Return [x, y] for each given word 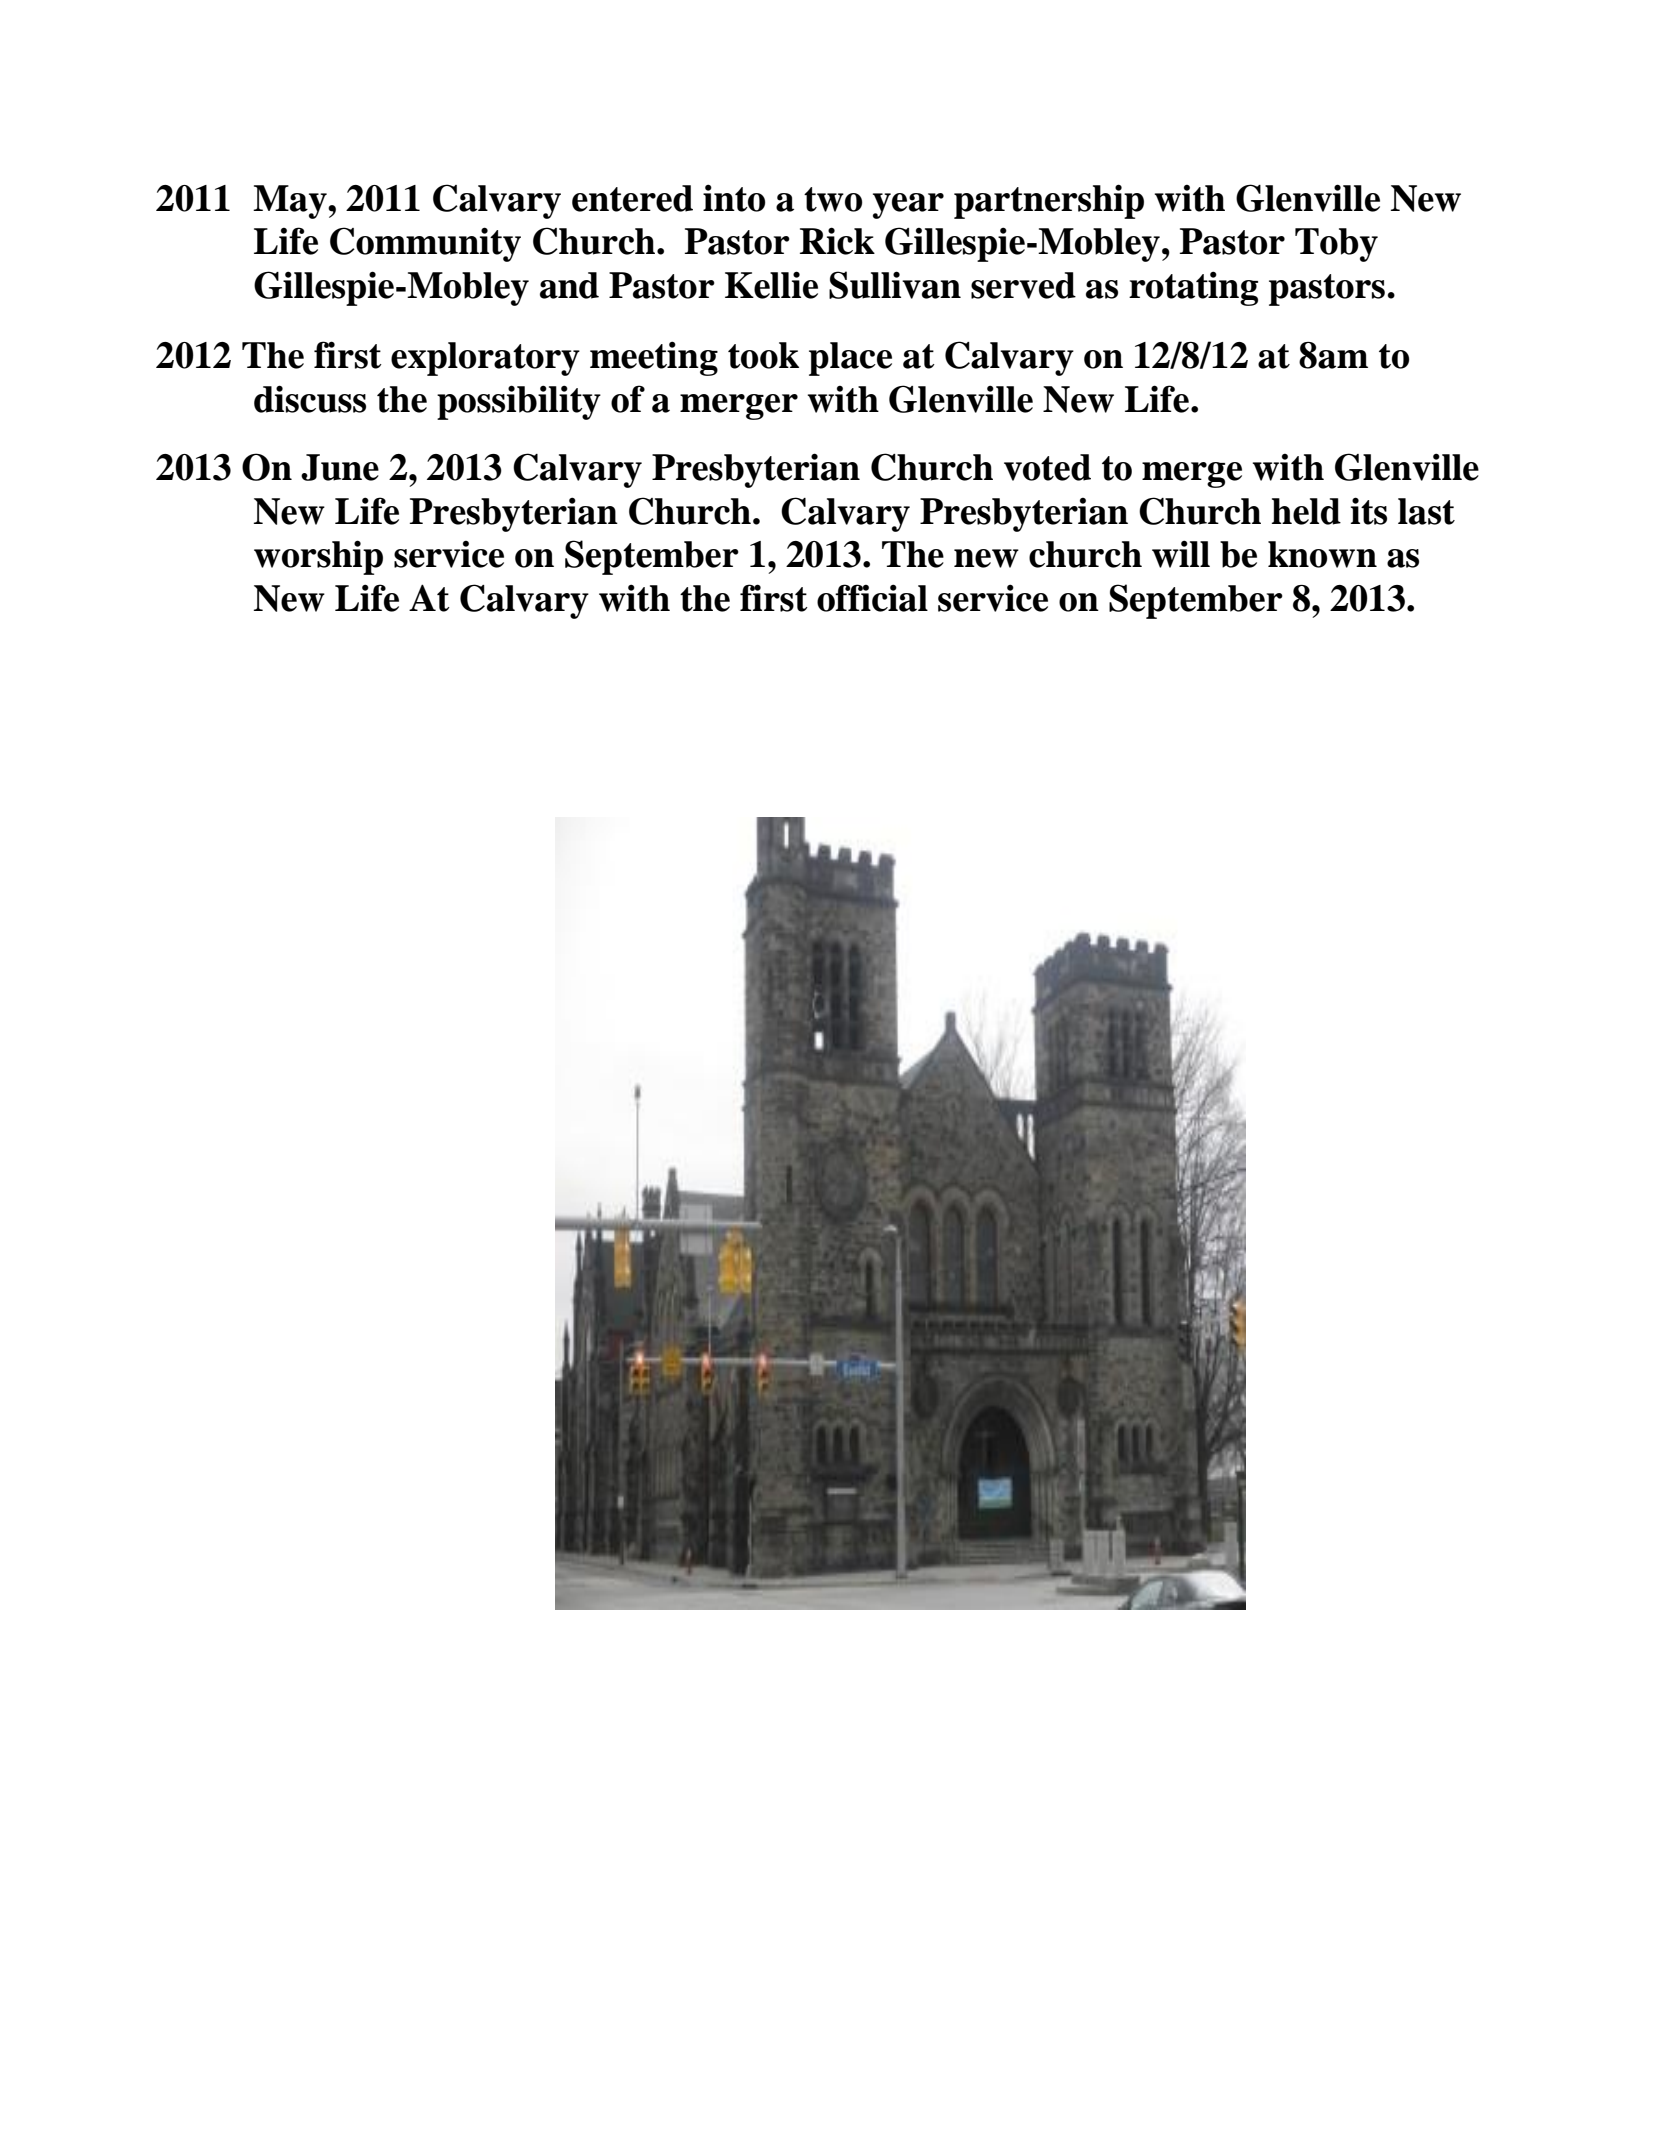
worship [318, 557]
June [340, 467]
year [908, 206]
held [1306, 511]
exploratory [485, 359]
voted [1047, 467]
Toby [1336, 245]
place [850, 359]
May [291, 202]
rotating [1193, 288]
